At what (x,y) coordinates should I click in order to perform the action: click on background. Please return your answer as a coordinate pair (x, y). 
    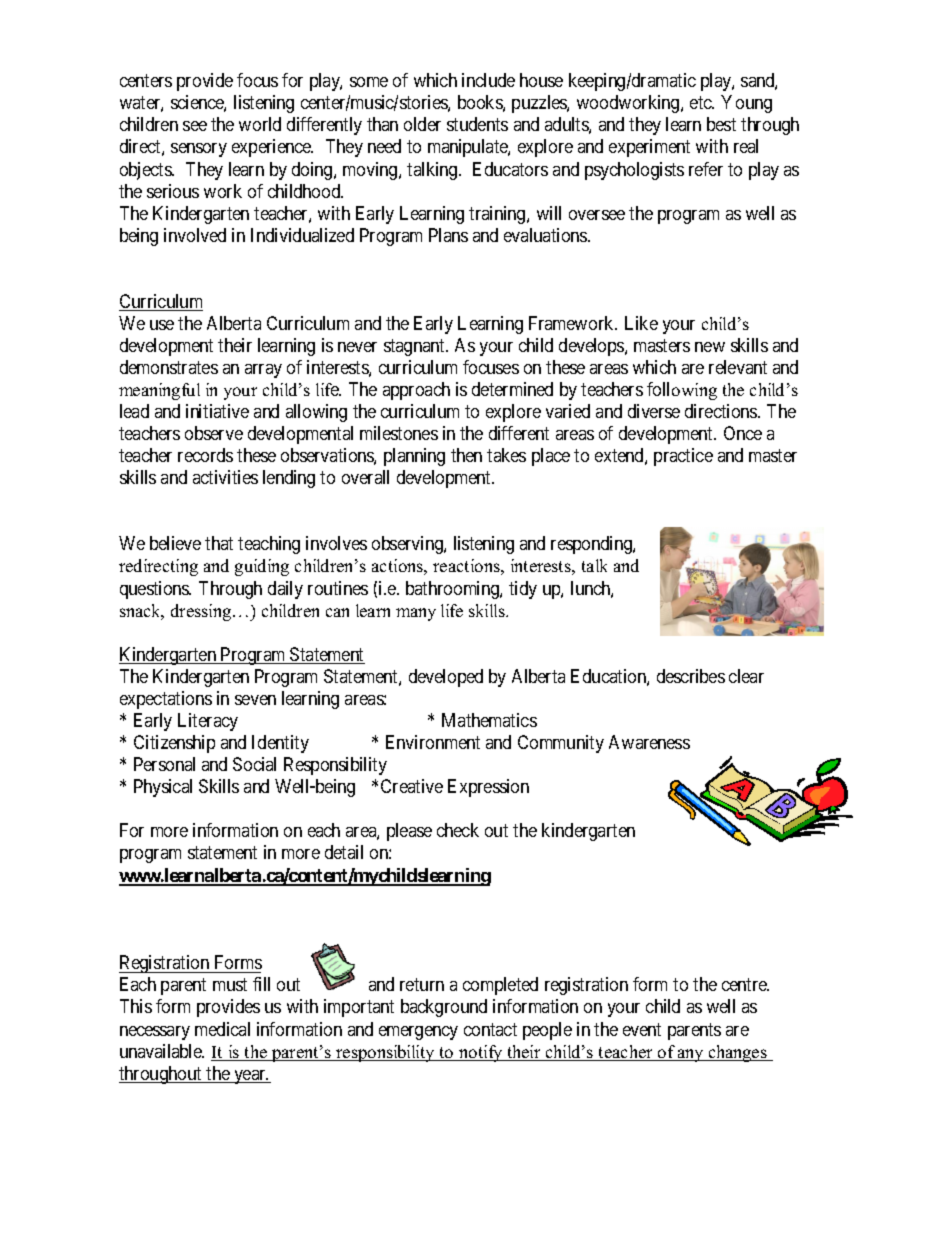
    Looking at the image, I should click on (444, 1008).
